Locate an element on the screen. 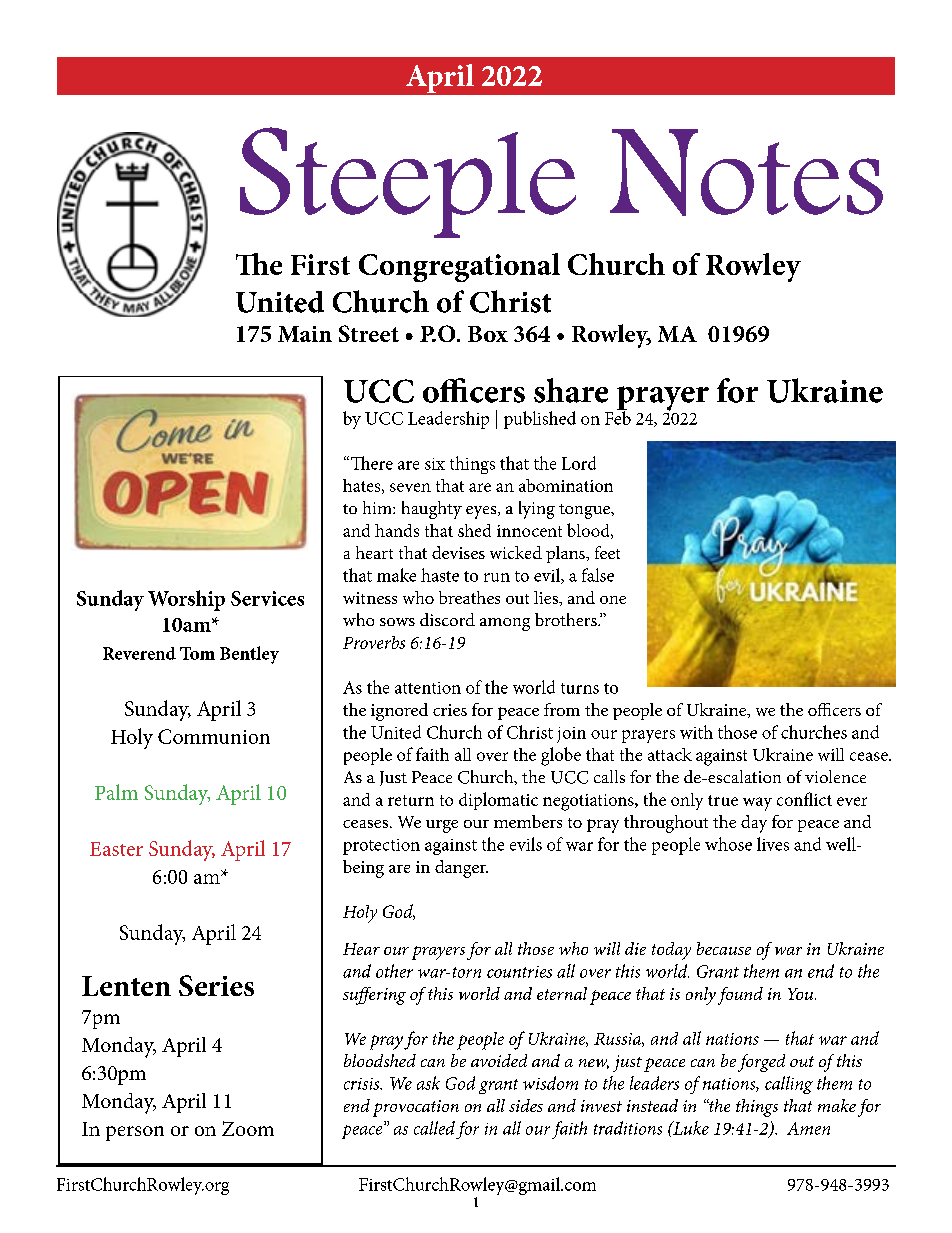 The height and width of the screenshot is (1233, 952). cries is located at coordinates (450, 710).
